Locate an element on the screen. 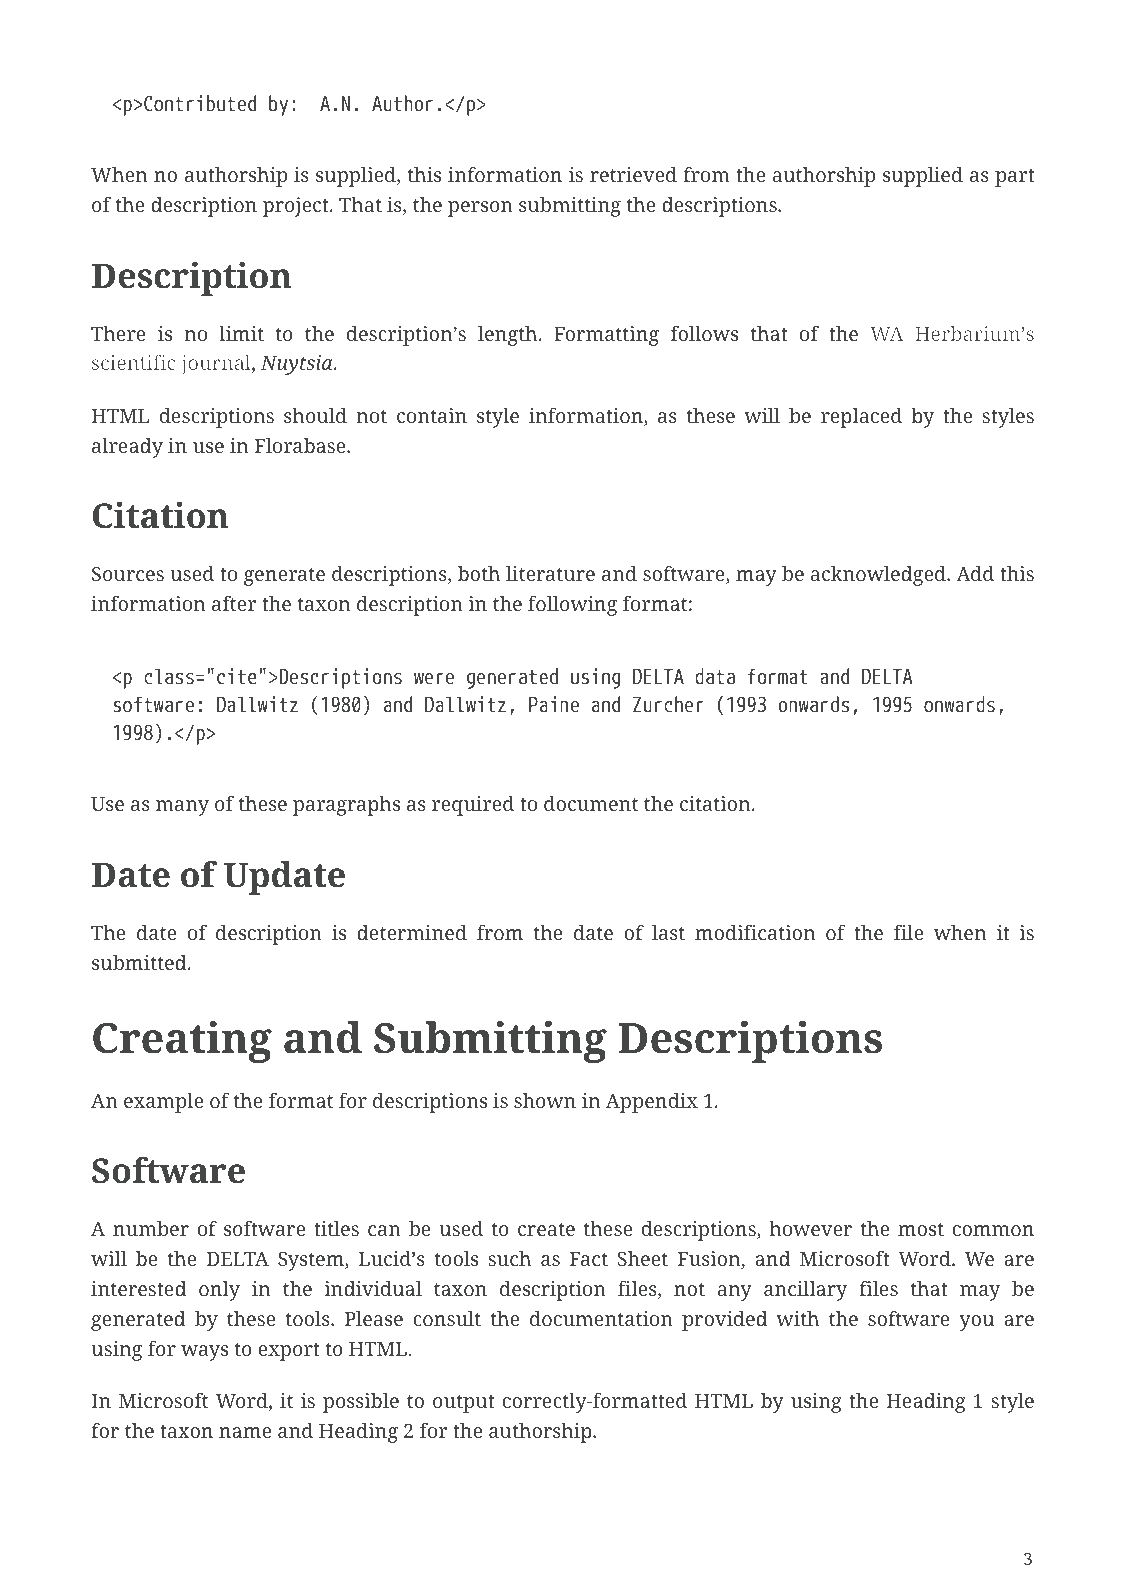 This screenshot has height=1592, width=1126. last is located at coordinates (668, 932).
